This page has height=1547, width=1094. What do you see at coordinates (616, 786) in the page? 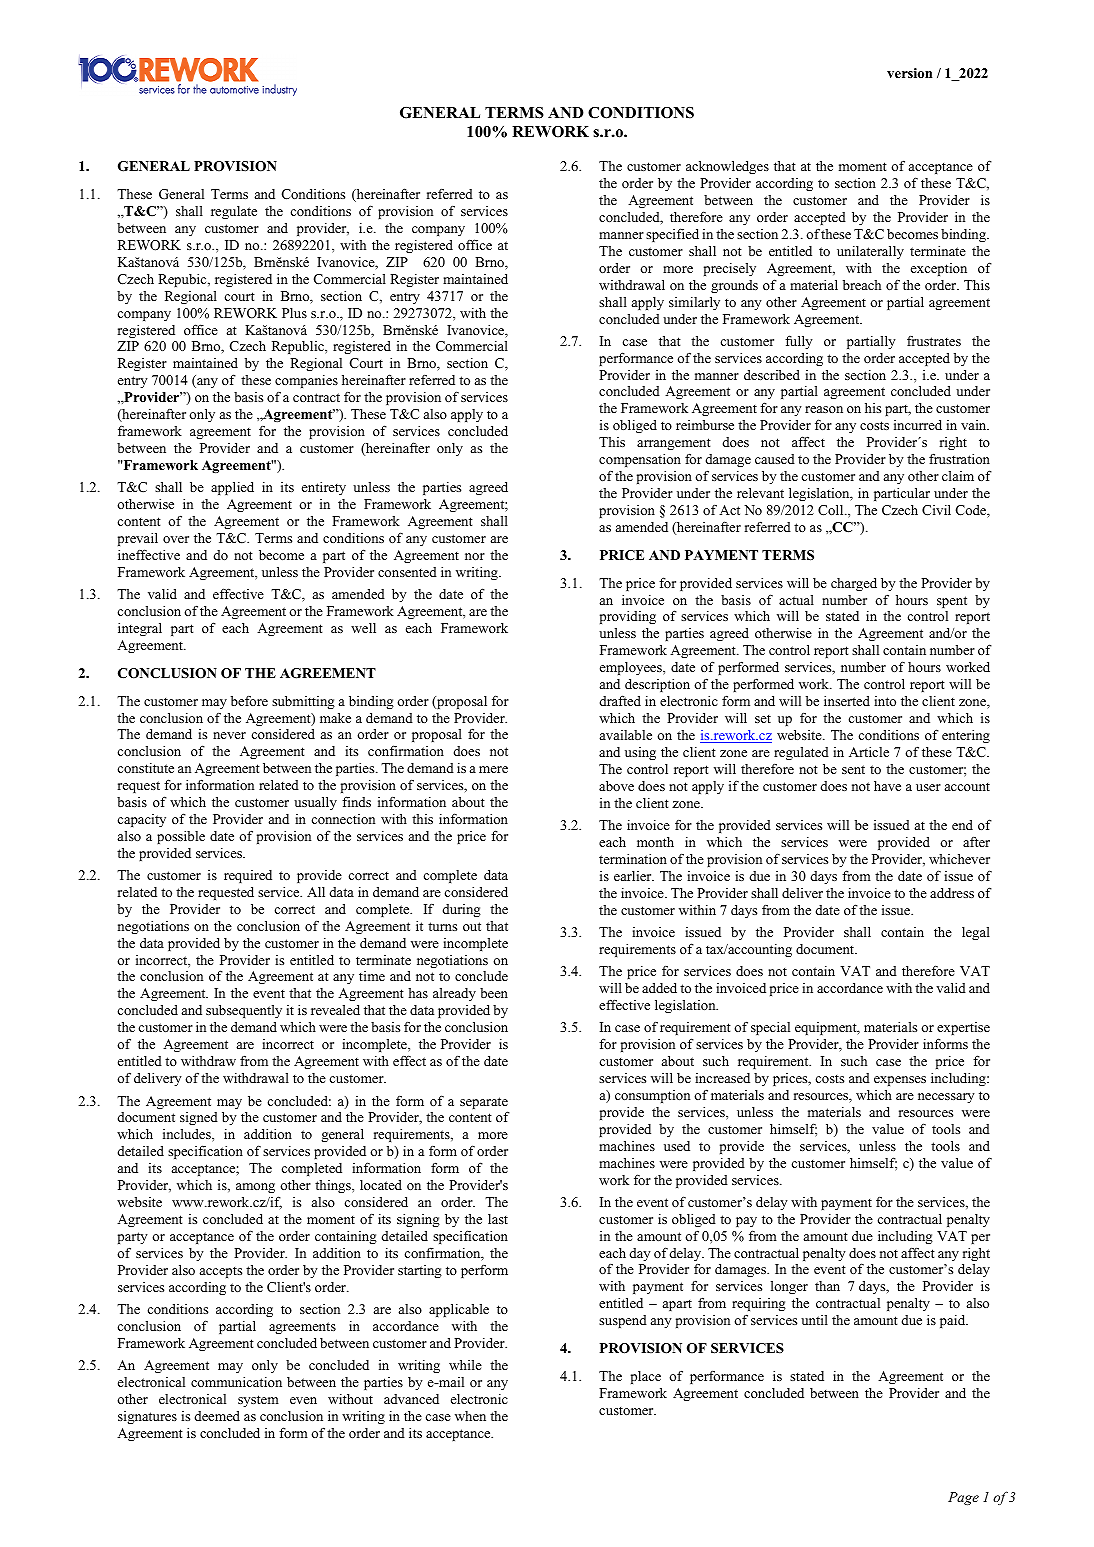
I see `above` at bounding box center [616, 786].
